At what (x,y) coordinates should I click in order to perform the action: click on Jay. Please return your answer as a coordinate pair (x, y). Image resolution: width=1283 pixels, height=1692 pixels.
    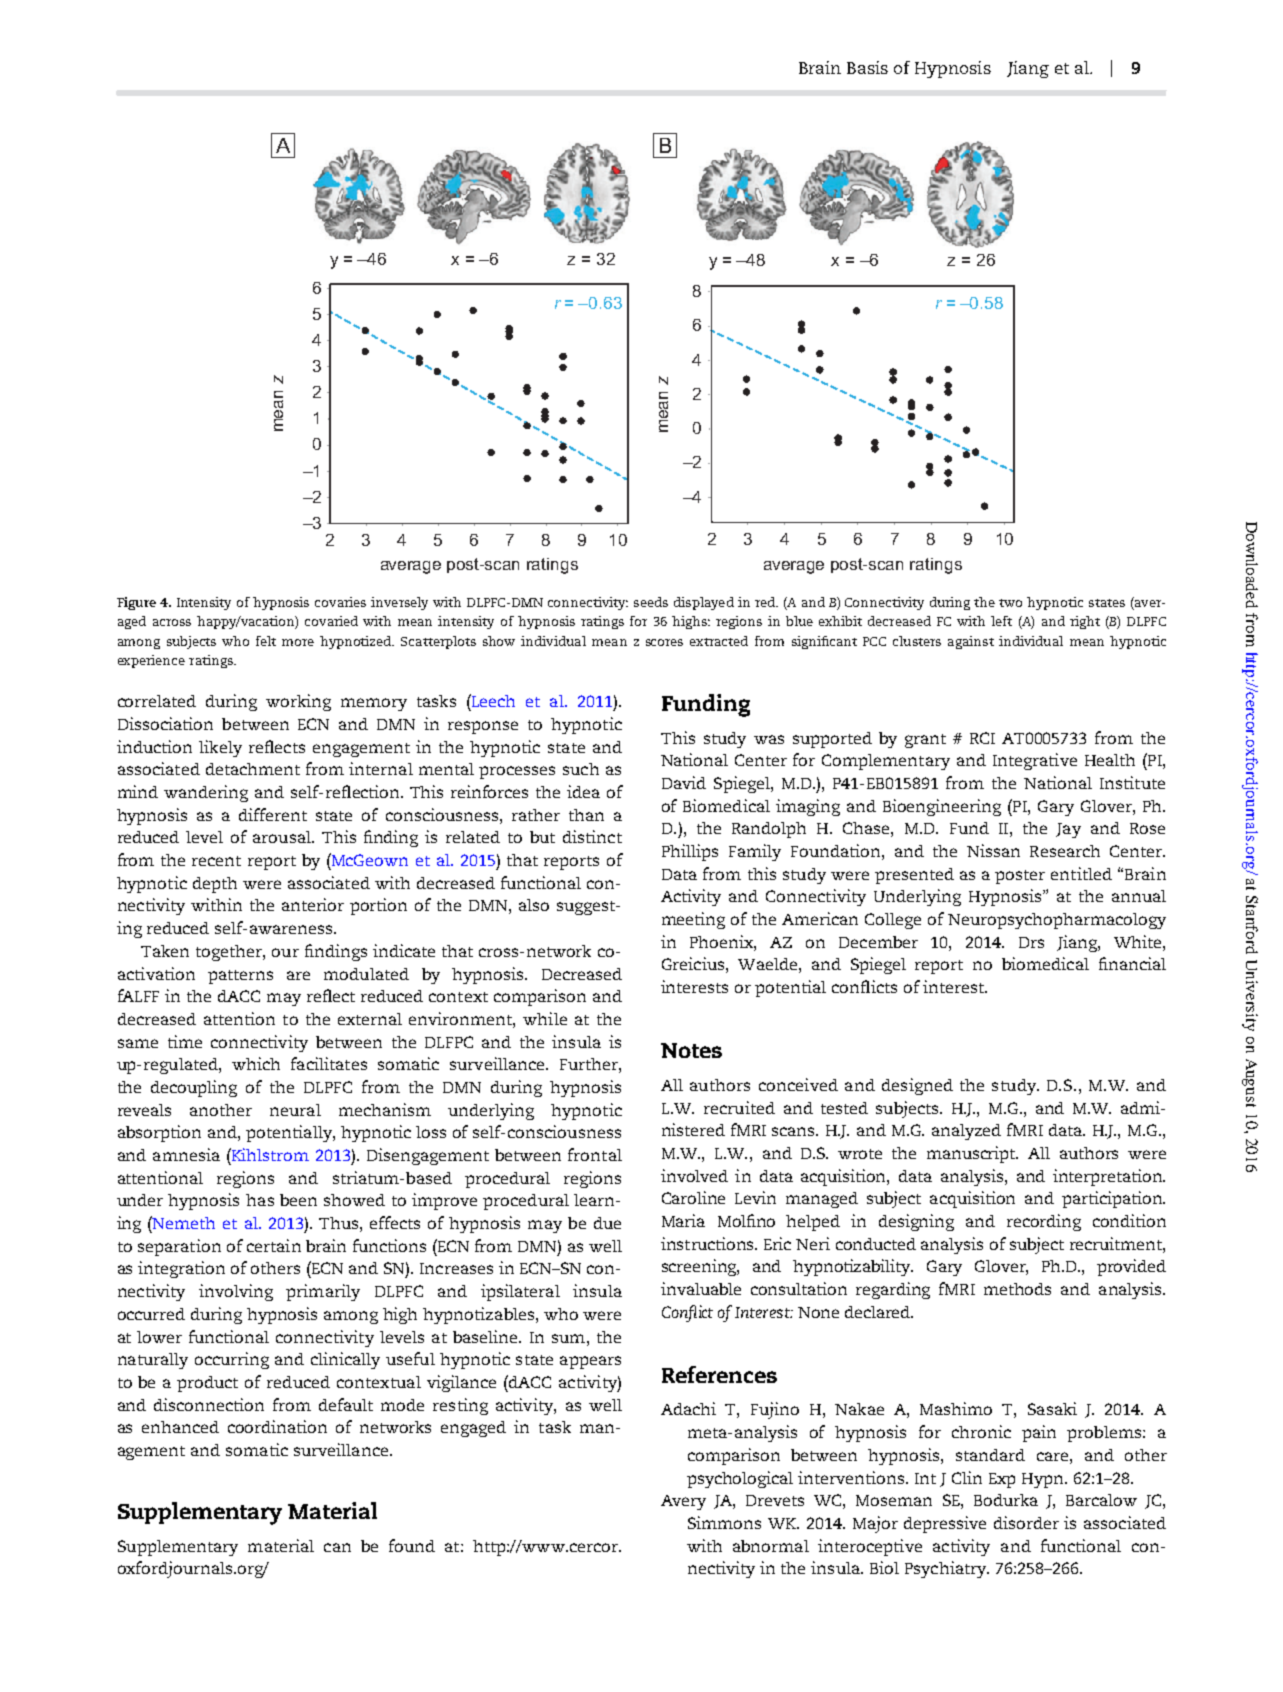
    Looking at the image, I should click on (1068, 830).
